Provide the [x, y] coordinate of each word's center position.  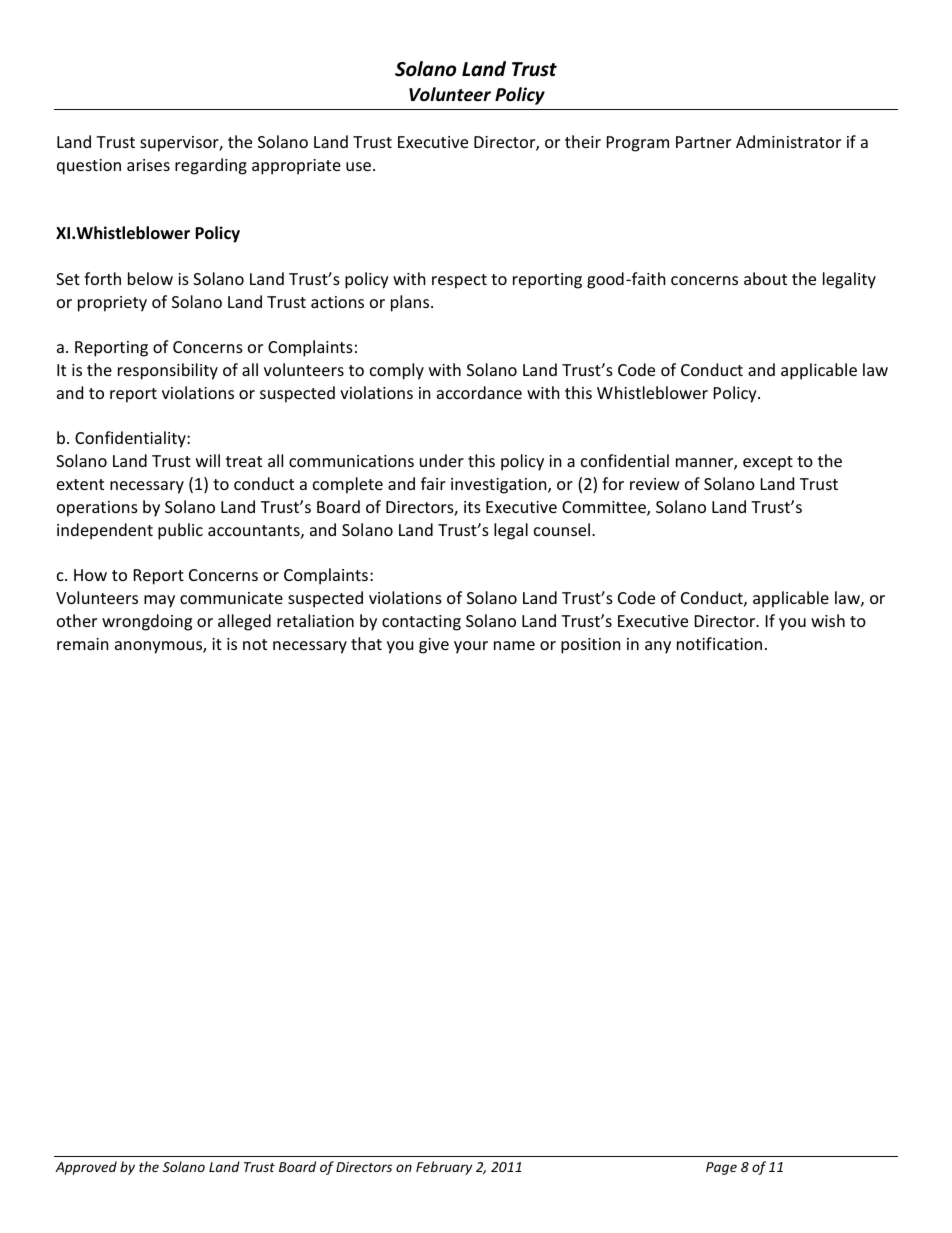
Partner [703, 142]
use [360, 166]
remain [83, 644]
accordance [479, 392]
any [658, 647]
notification [719, 643]
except [768, 463]
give [434, 646]
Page [721, 1168]
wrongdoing [147, 622]
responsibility [168, 371]
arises [148, 165]
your [471, 647]
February [444, 1168]
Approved [86, 1168]
